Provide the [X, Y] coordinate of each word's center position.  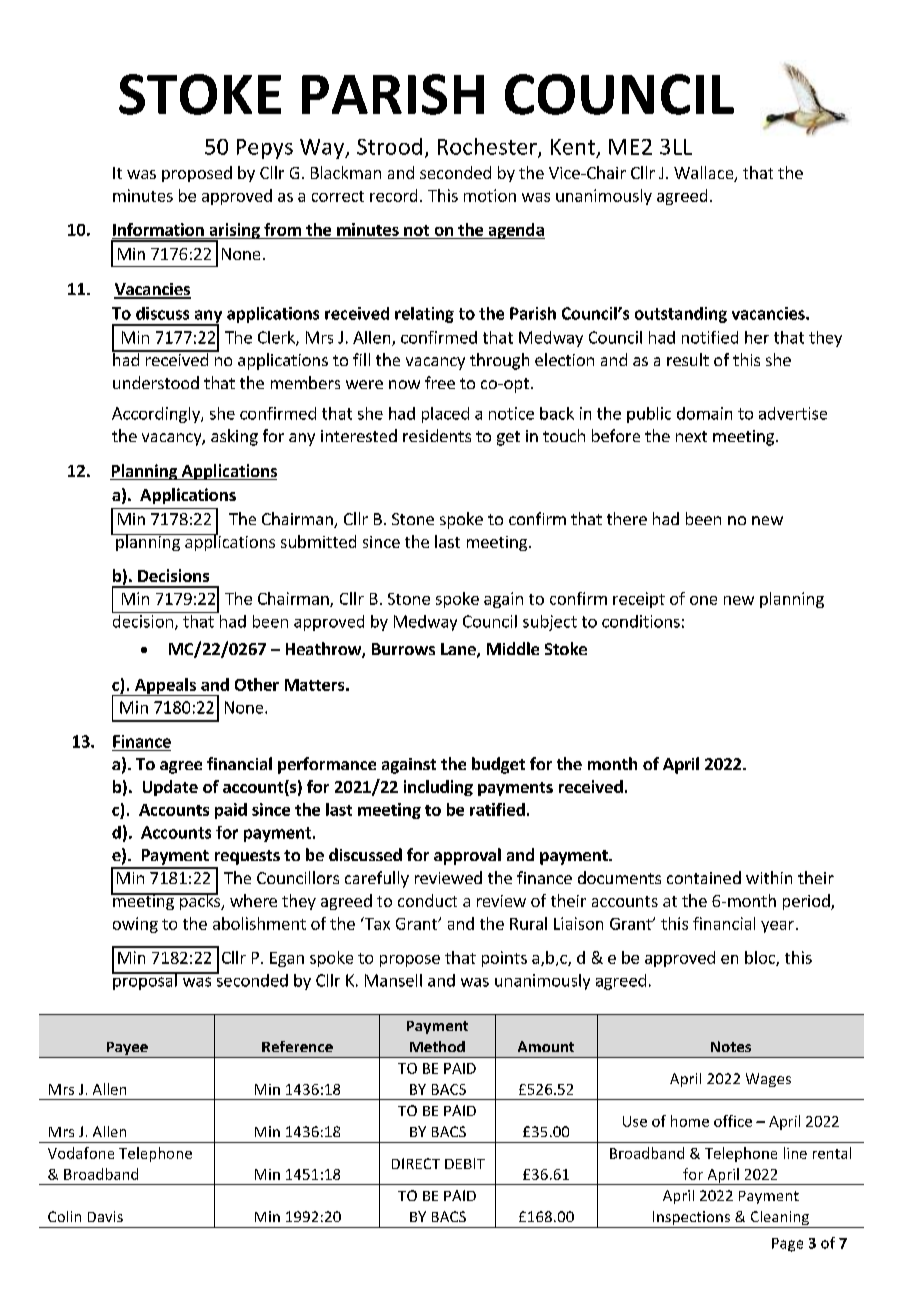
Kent [573, 147]
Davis [105, 1216]
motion [490, 195]
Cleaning [780, 1219]
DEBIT [465, 1163]
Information [159, 231]
